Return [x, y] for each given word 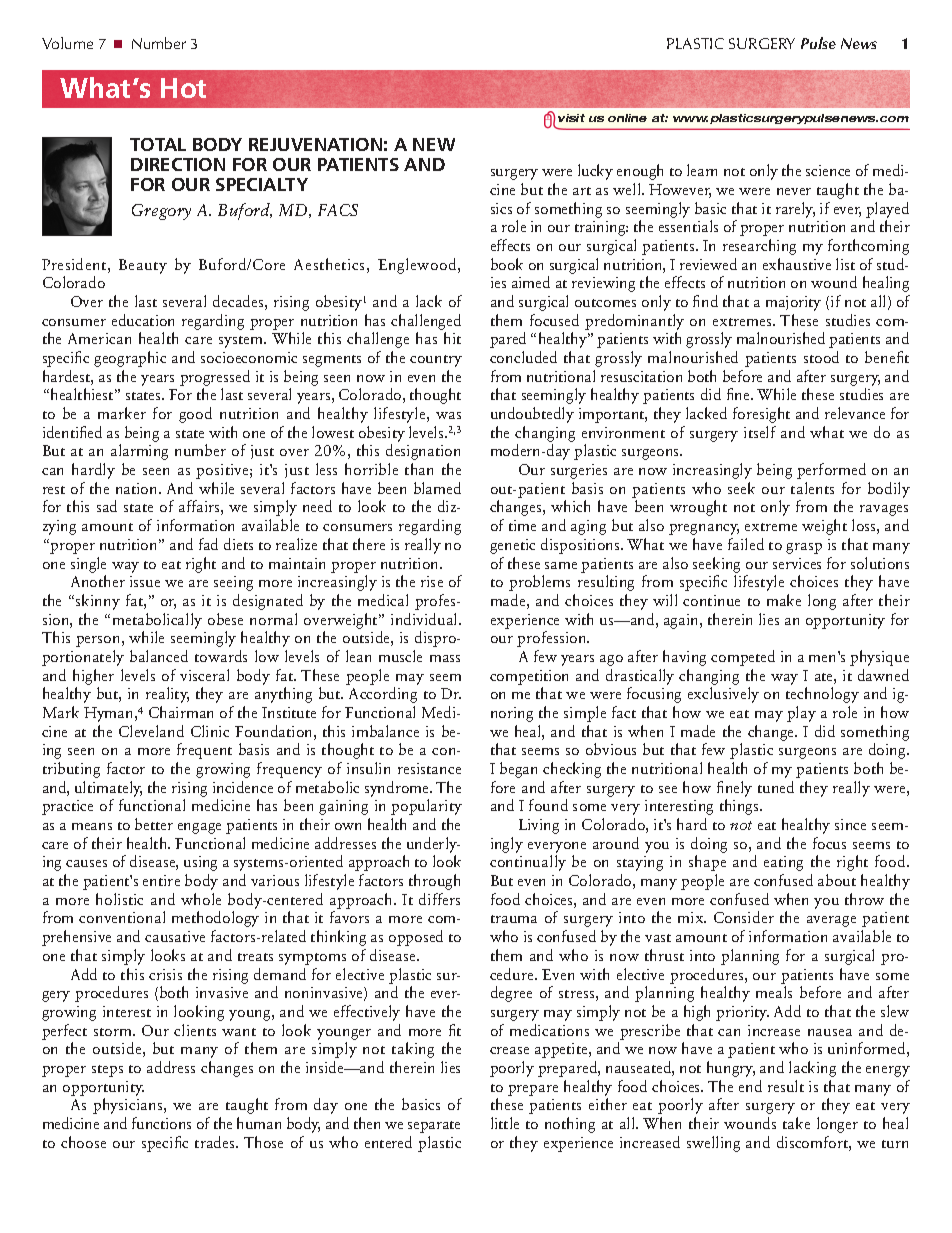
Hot [183, 88]
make [784, 600]
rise [432, 581]
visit [571, 118]
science [828, 170]
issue [145, 581]
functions [161, 1123]
